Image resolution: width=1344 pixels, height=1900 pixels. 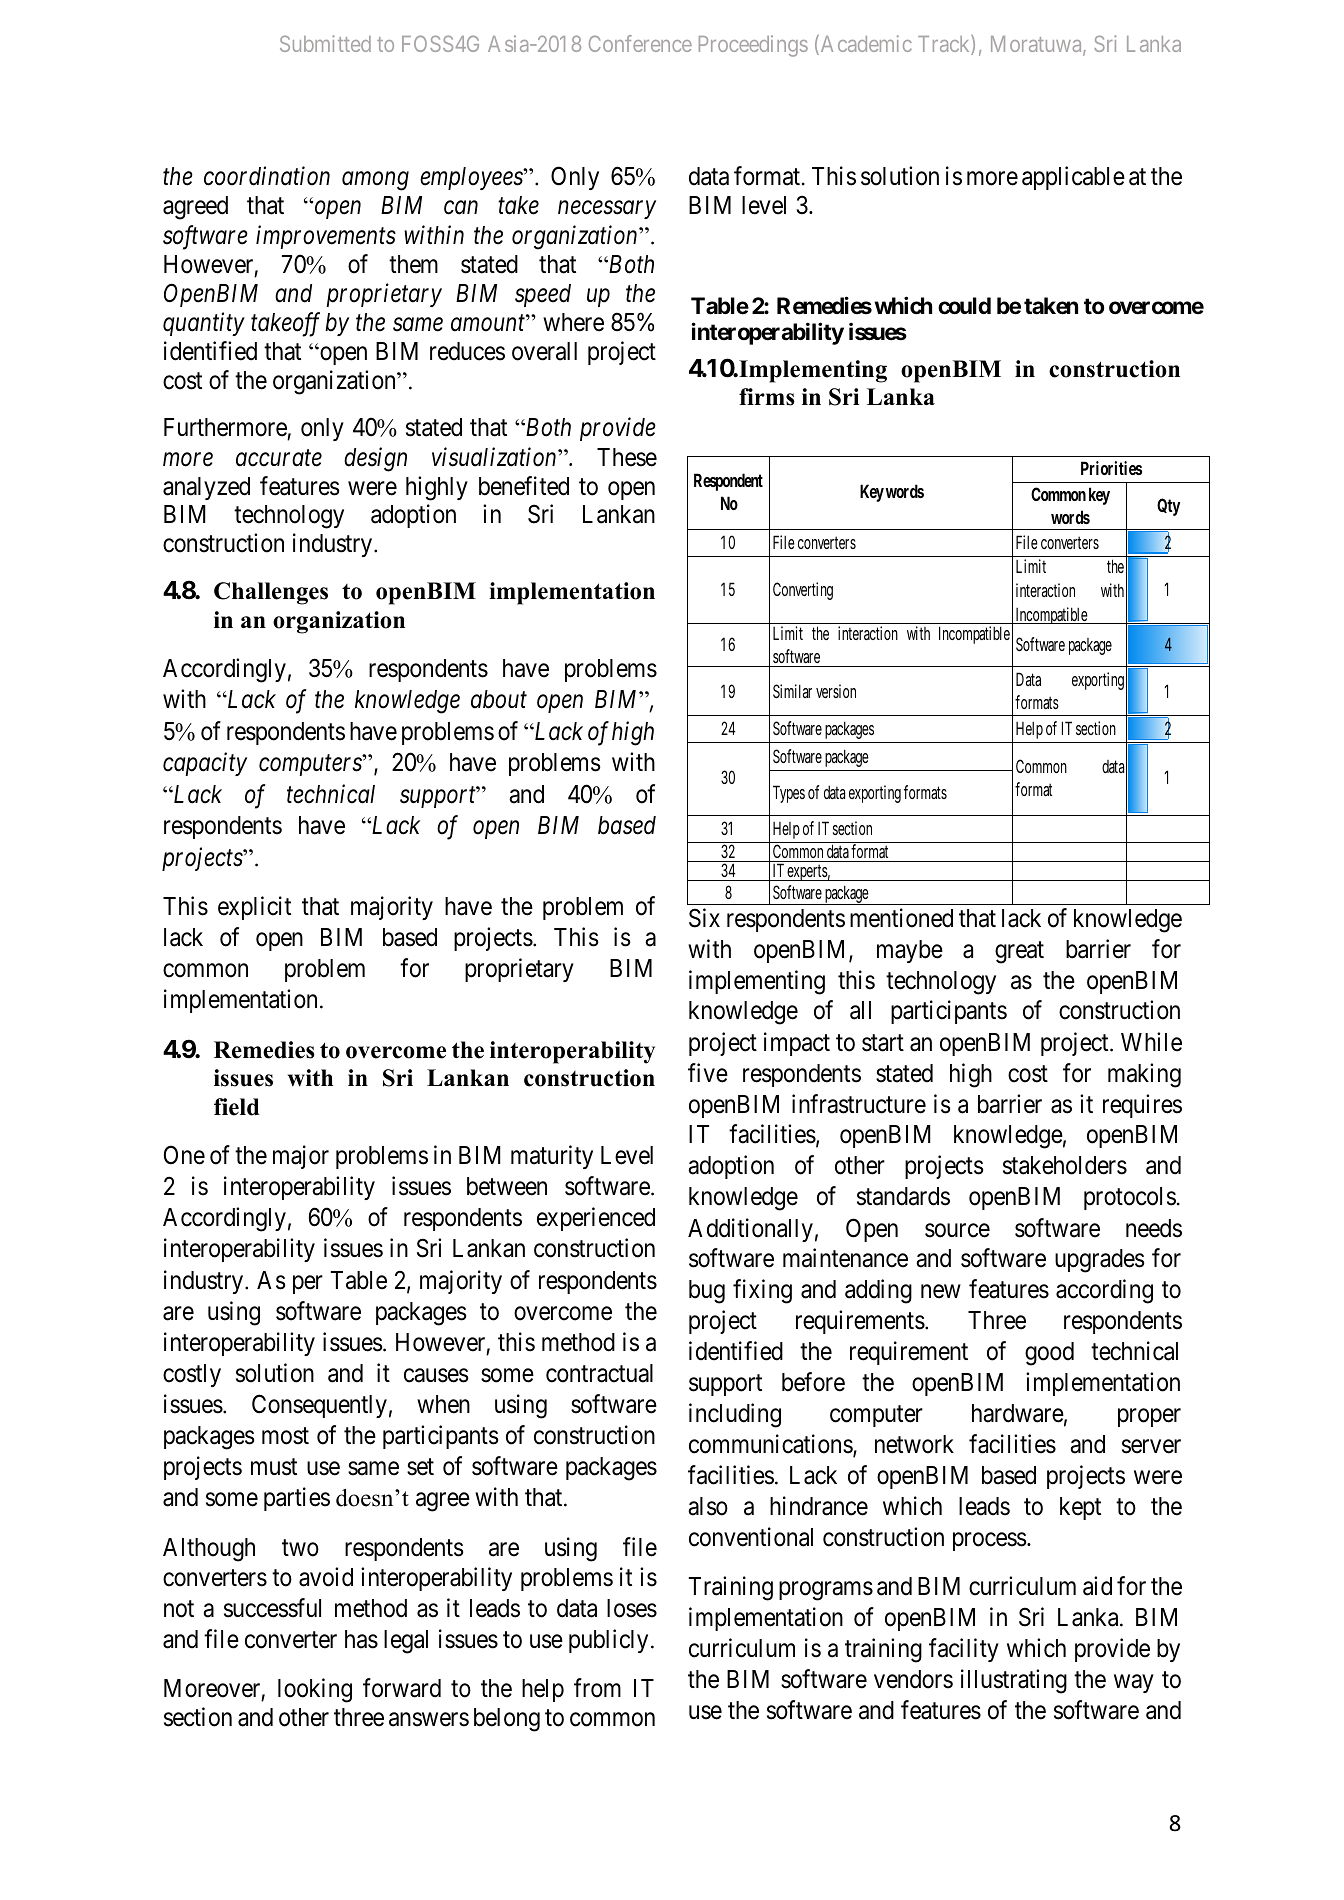 What do you see at coordinates (704, 918) in the page?
I see `Six` at bounding box center [704, 918].
